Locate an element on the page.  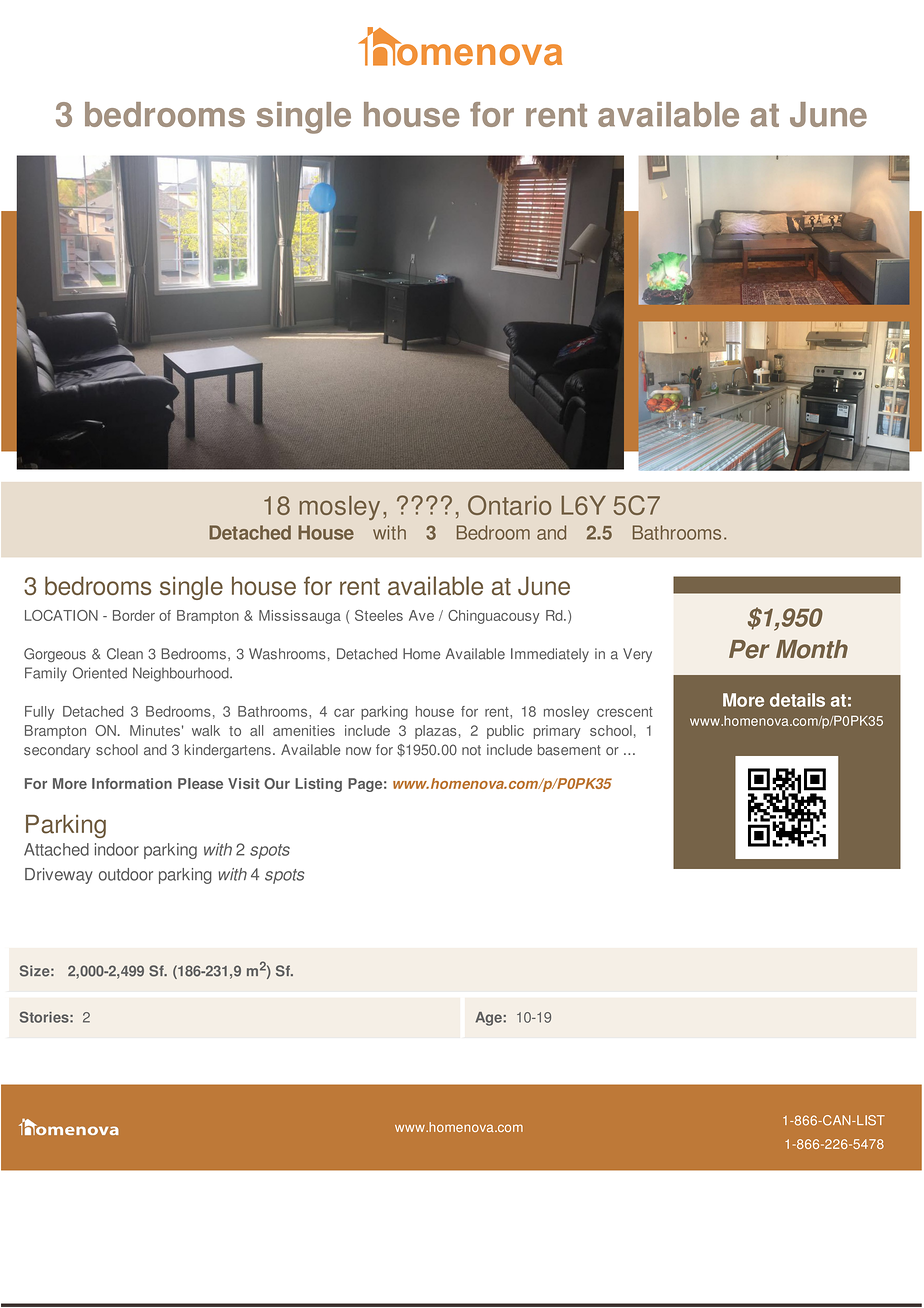
Per is located at coordinates (749, 649).
